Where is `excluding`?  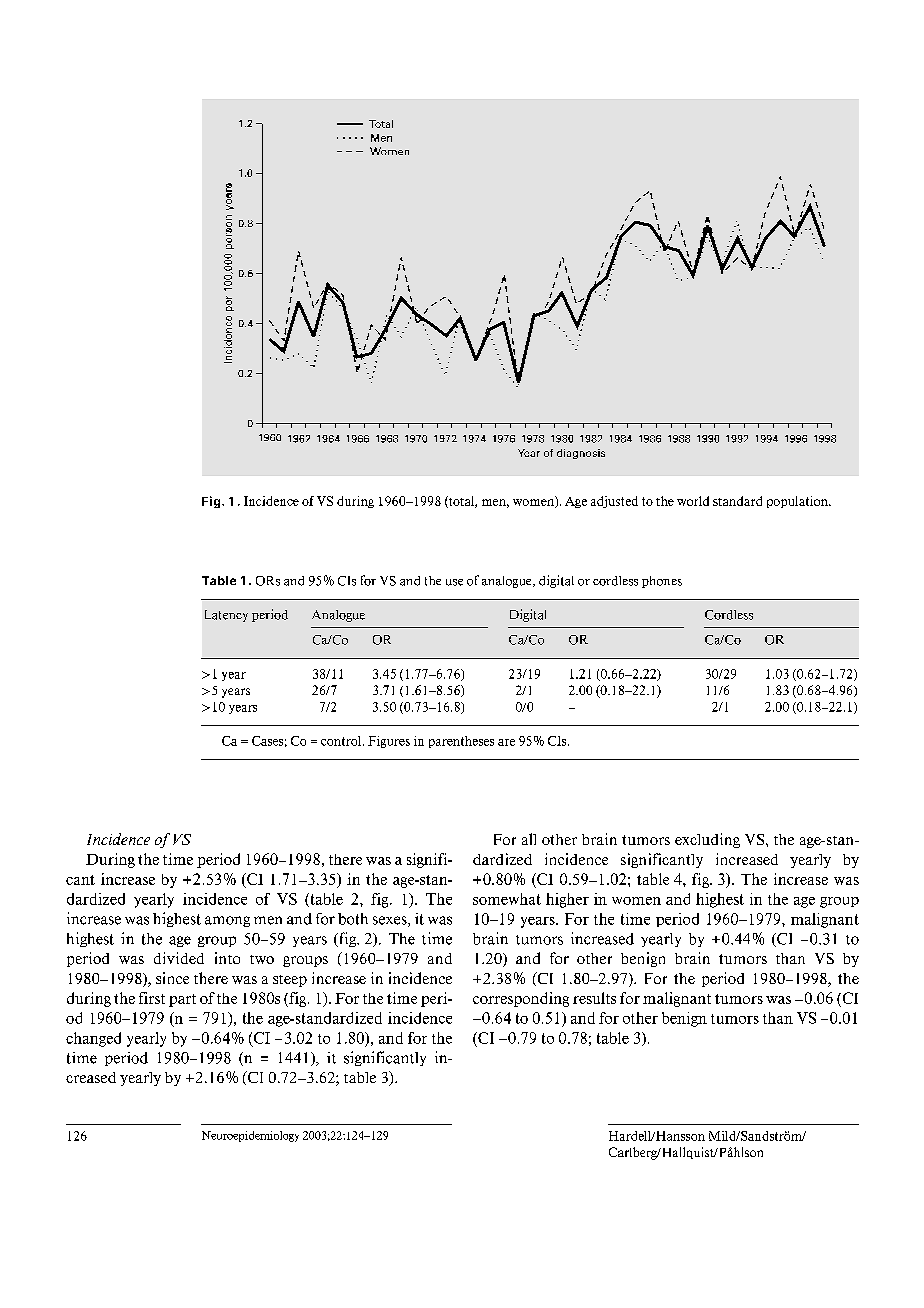
excluding is located at coordinates (707, 840).
